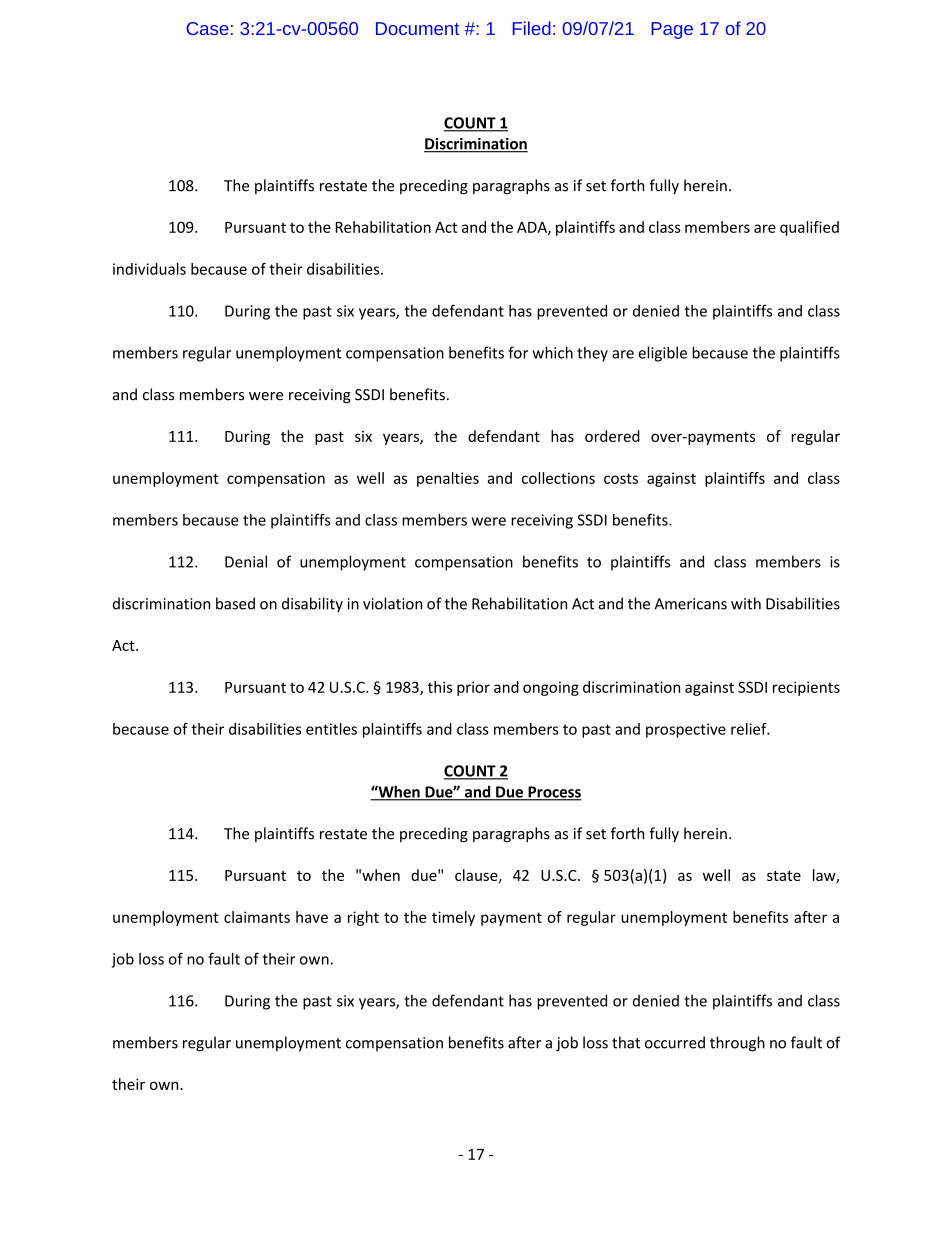  Describe the element at coordinates (552, 352) in the screenshot. I see `which` at that location.
